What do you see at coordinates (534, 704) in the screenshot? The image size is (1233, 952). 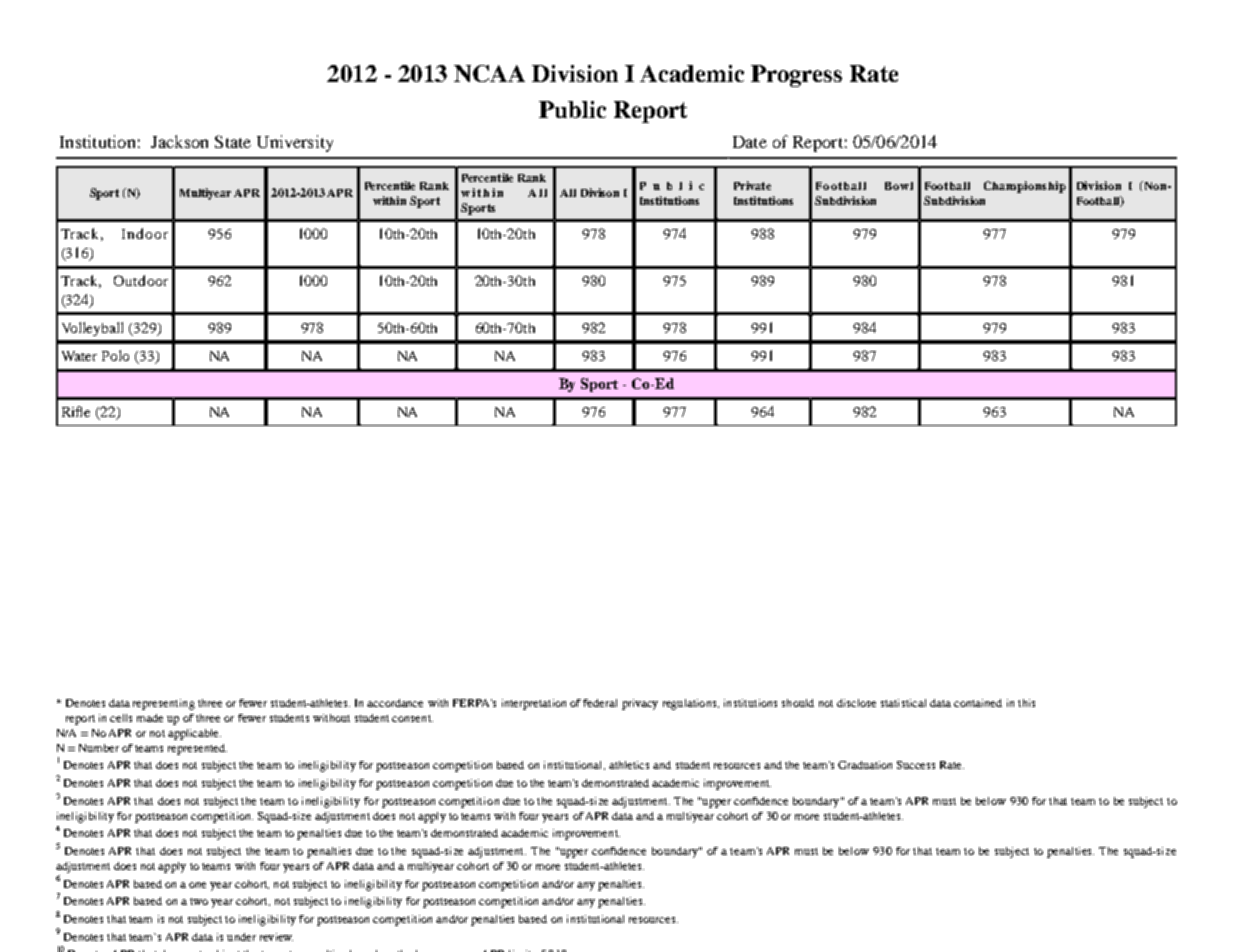 I see `interpretation` at bounding box center [534, 704].
